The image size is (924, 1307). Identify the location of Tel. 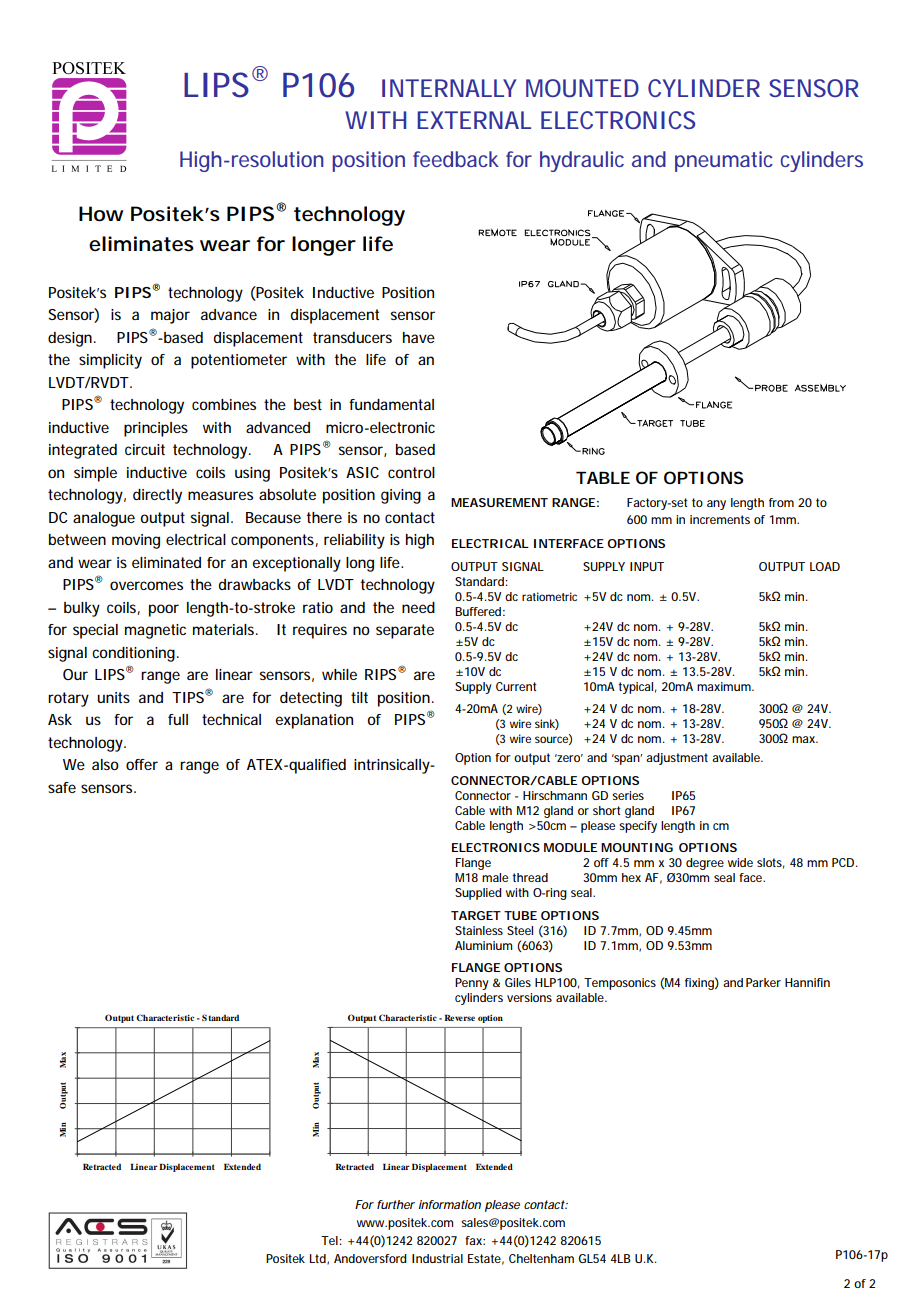
(330, 1240).
